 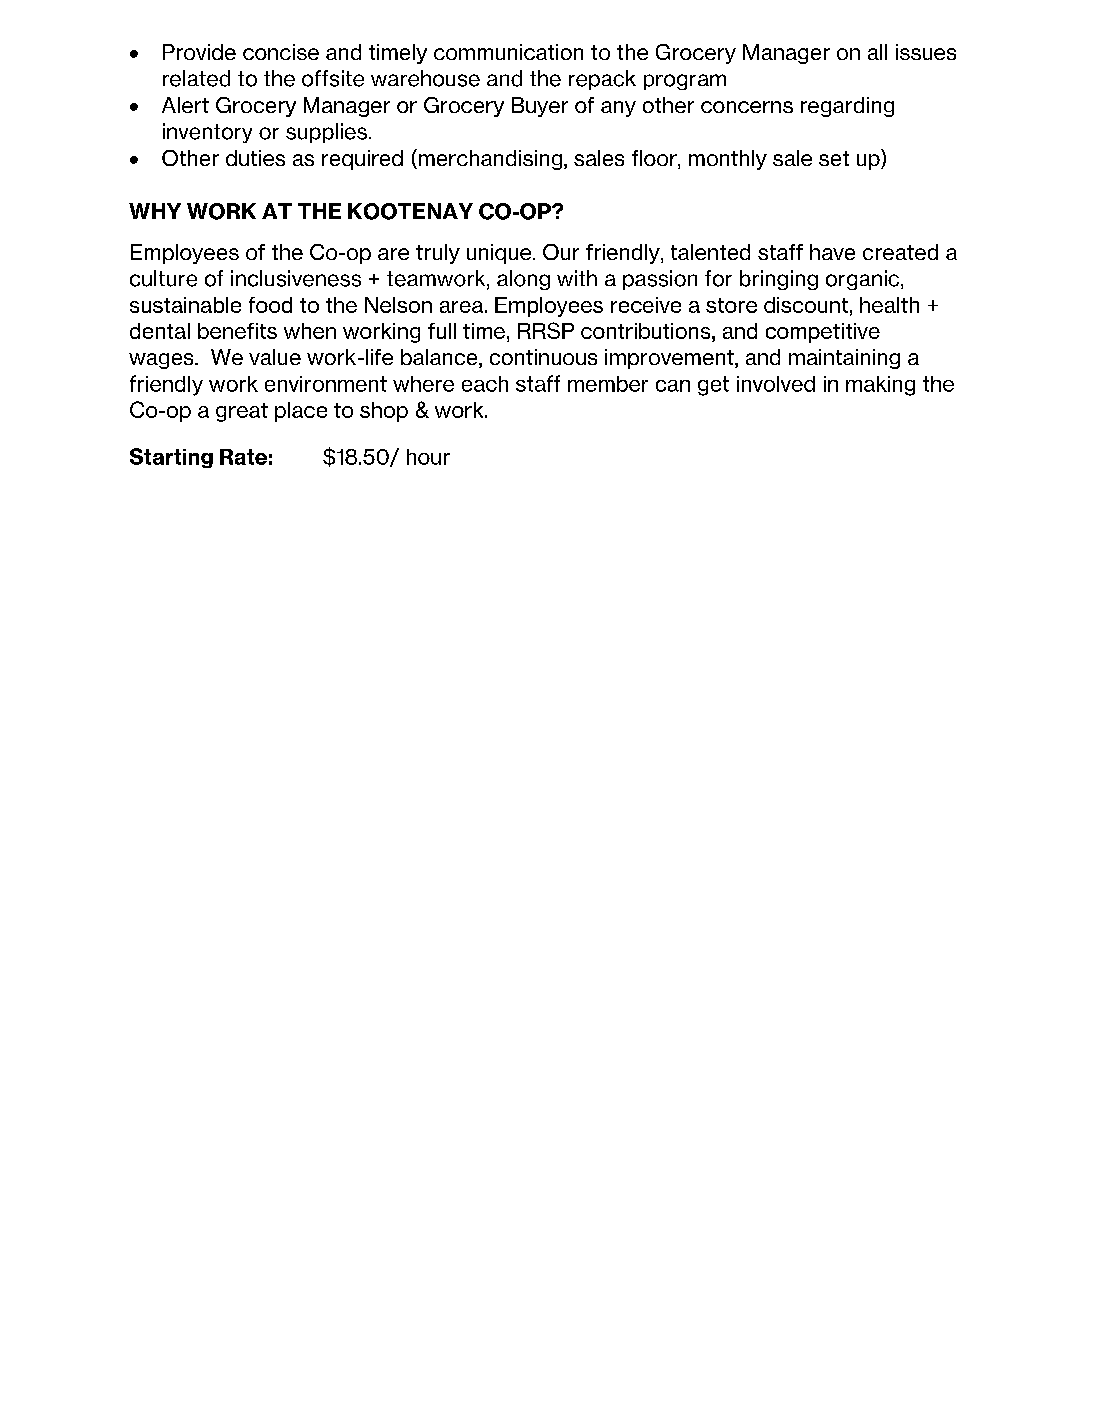 I want to click on communication, so click(x=508, y=52).
